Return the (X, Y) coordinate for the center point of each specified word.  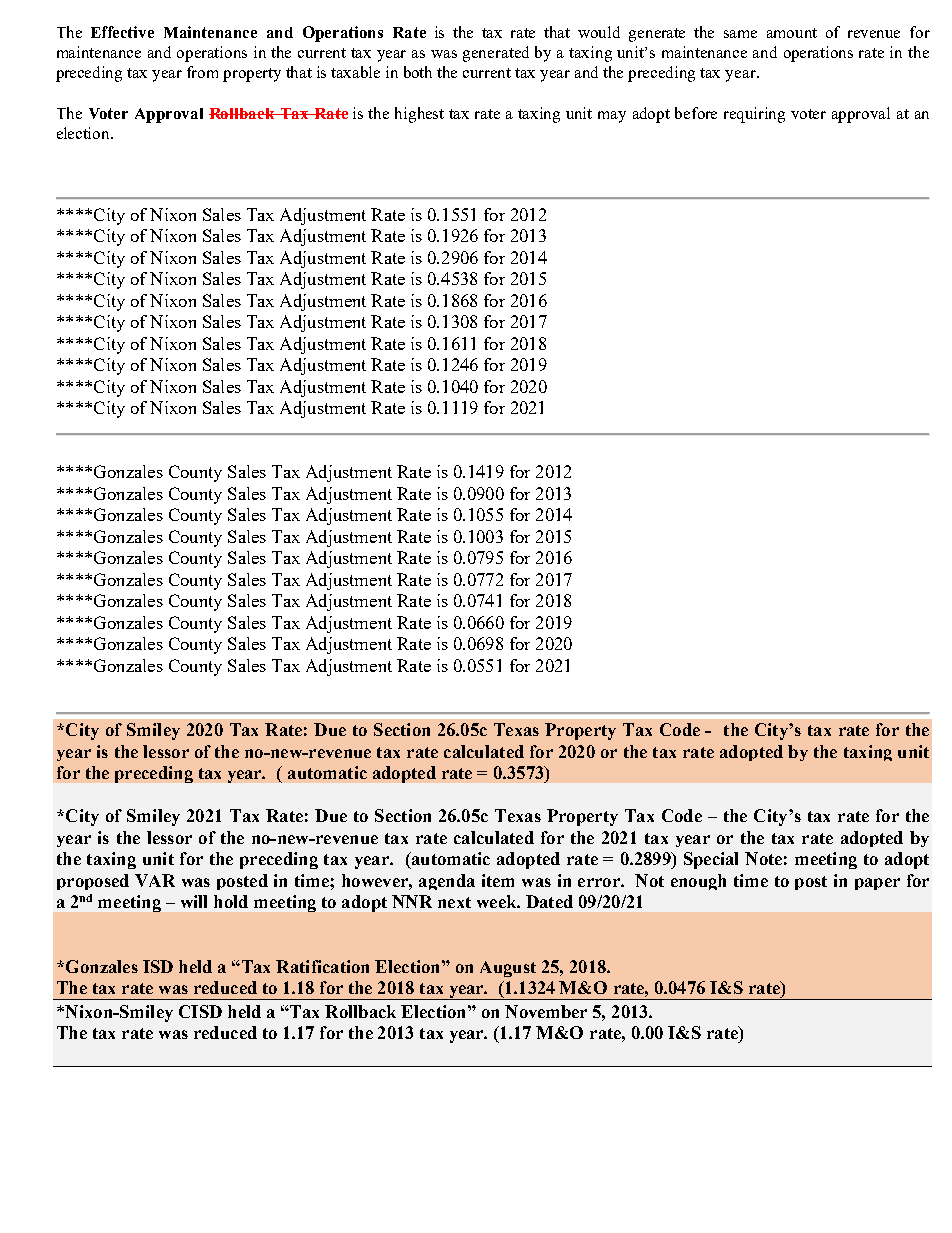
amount (792, 33)
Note (763, 858)
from (202, 72)
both (418, 72)
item (498, 880)
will (194, 901)
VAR (155, 880)
